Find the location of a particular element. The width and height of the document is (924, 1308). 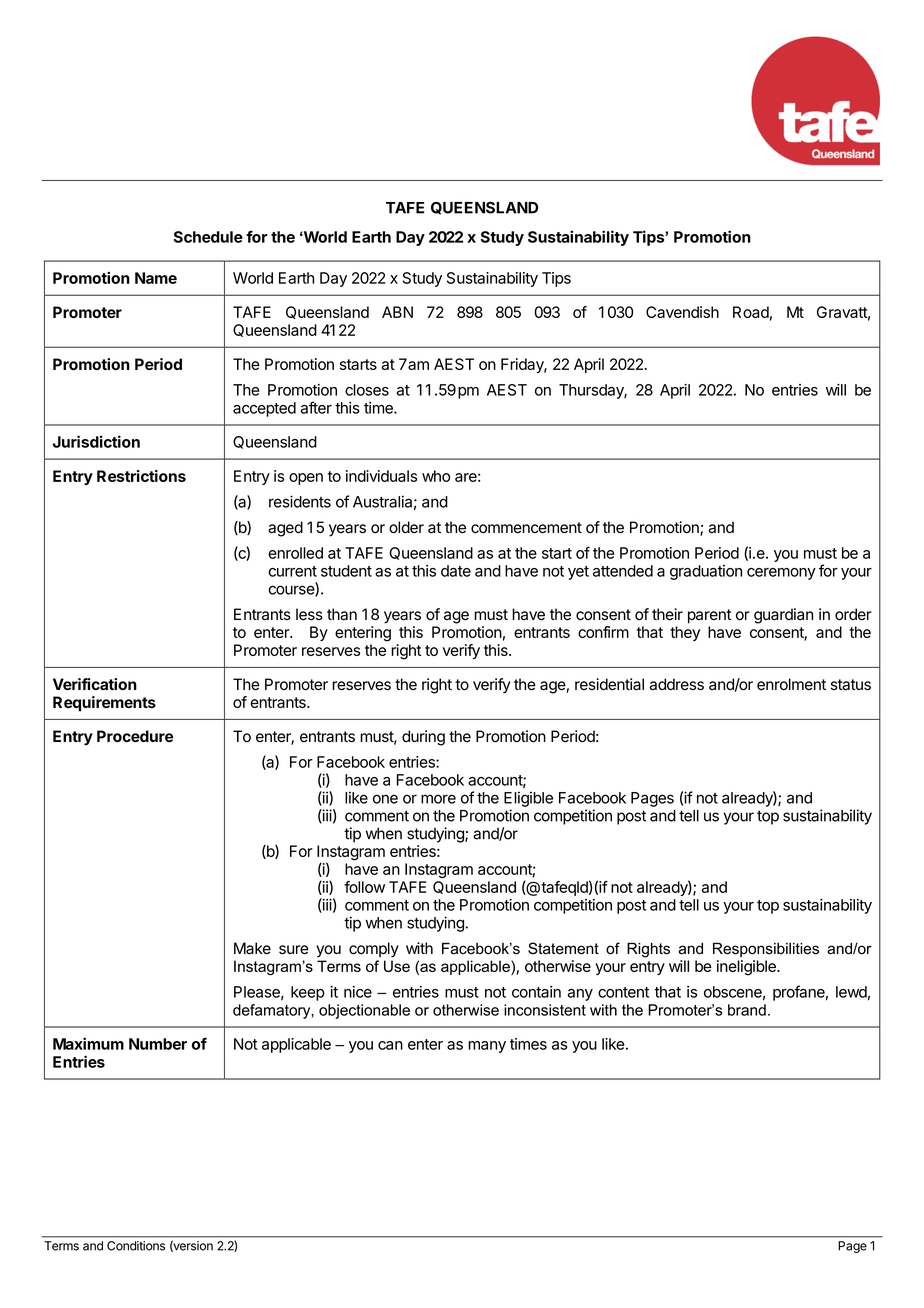

Restrictions is located at coordinates (141, 476).
